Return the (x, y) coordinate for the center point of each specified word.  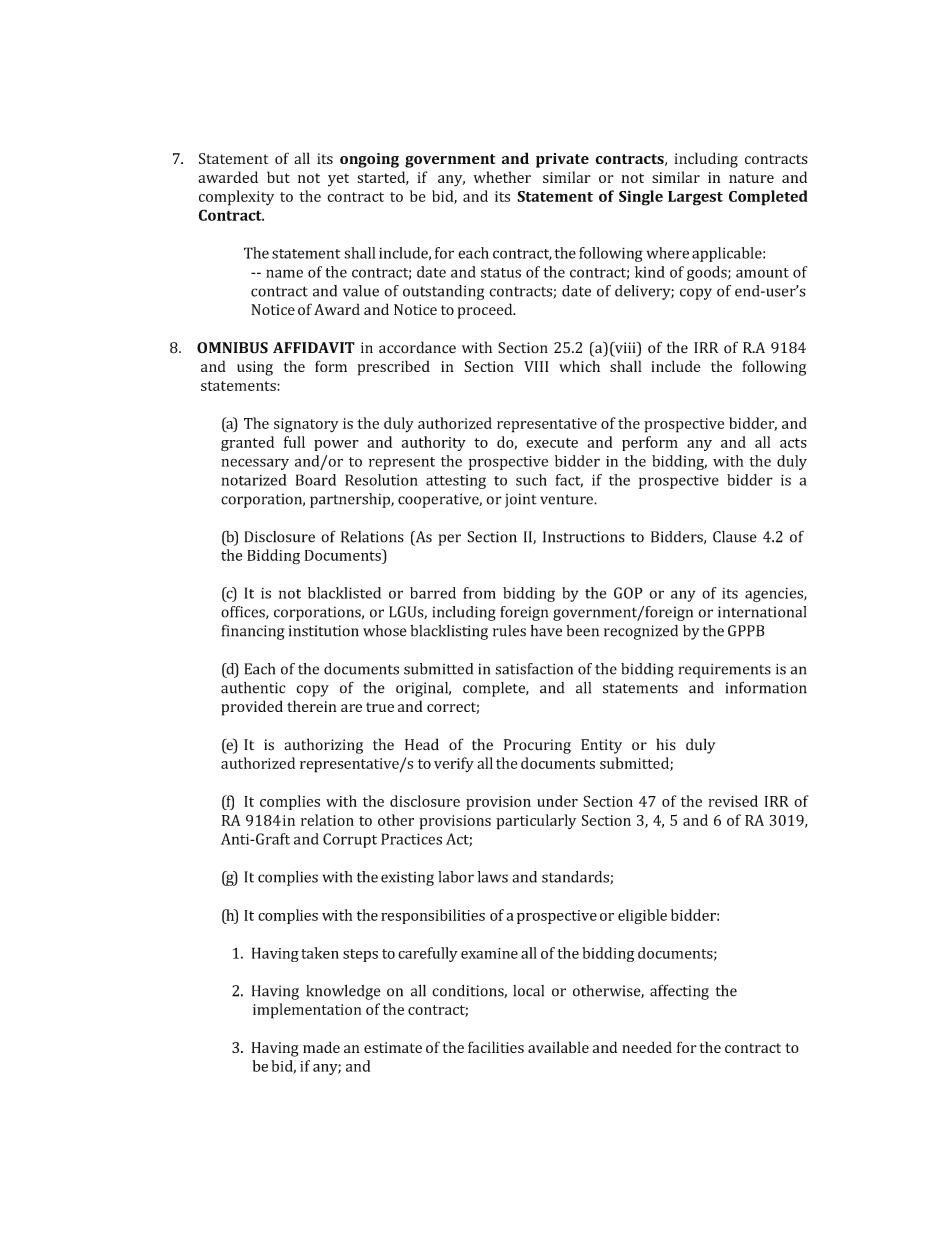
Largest (695, 198)
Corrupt (350, 840)
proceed (486, 311)
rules (509, 631)
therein (312, 706)
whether (502, 177)
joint (521, 500)
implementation (307, 1011)
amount (762, 273)
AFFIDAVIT (314, 347)
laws (493, 877)
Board (316, 480)
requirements (725, 671)
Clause (735, 537)
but (278, 177)
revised (733, 801)
